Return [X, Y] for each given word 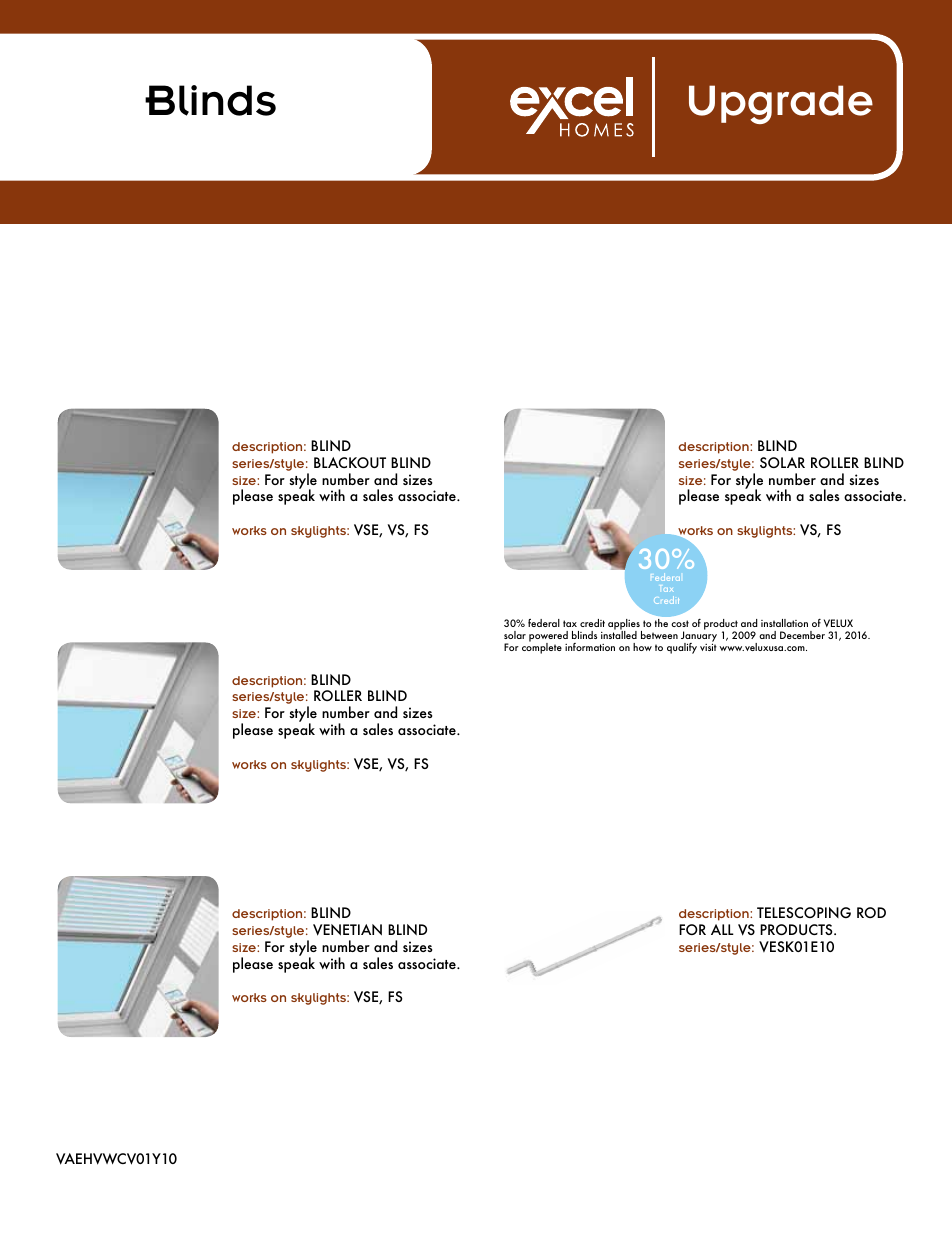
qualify [682, 648]
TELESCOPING [804, 912]
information [590, 647]
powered [548, 638]
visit [708, 647]
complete [542, 647]
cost [680, 623]
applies [625, 626]
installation [784, 623]
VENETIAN [347, 930]
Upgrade [781, 104]
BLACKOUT [350, 462]
